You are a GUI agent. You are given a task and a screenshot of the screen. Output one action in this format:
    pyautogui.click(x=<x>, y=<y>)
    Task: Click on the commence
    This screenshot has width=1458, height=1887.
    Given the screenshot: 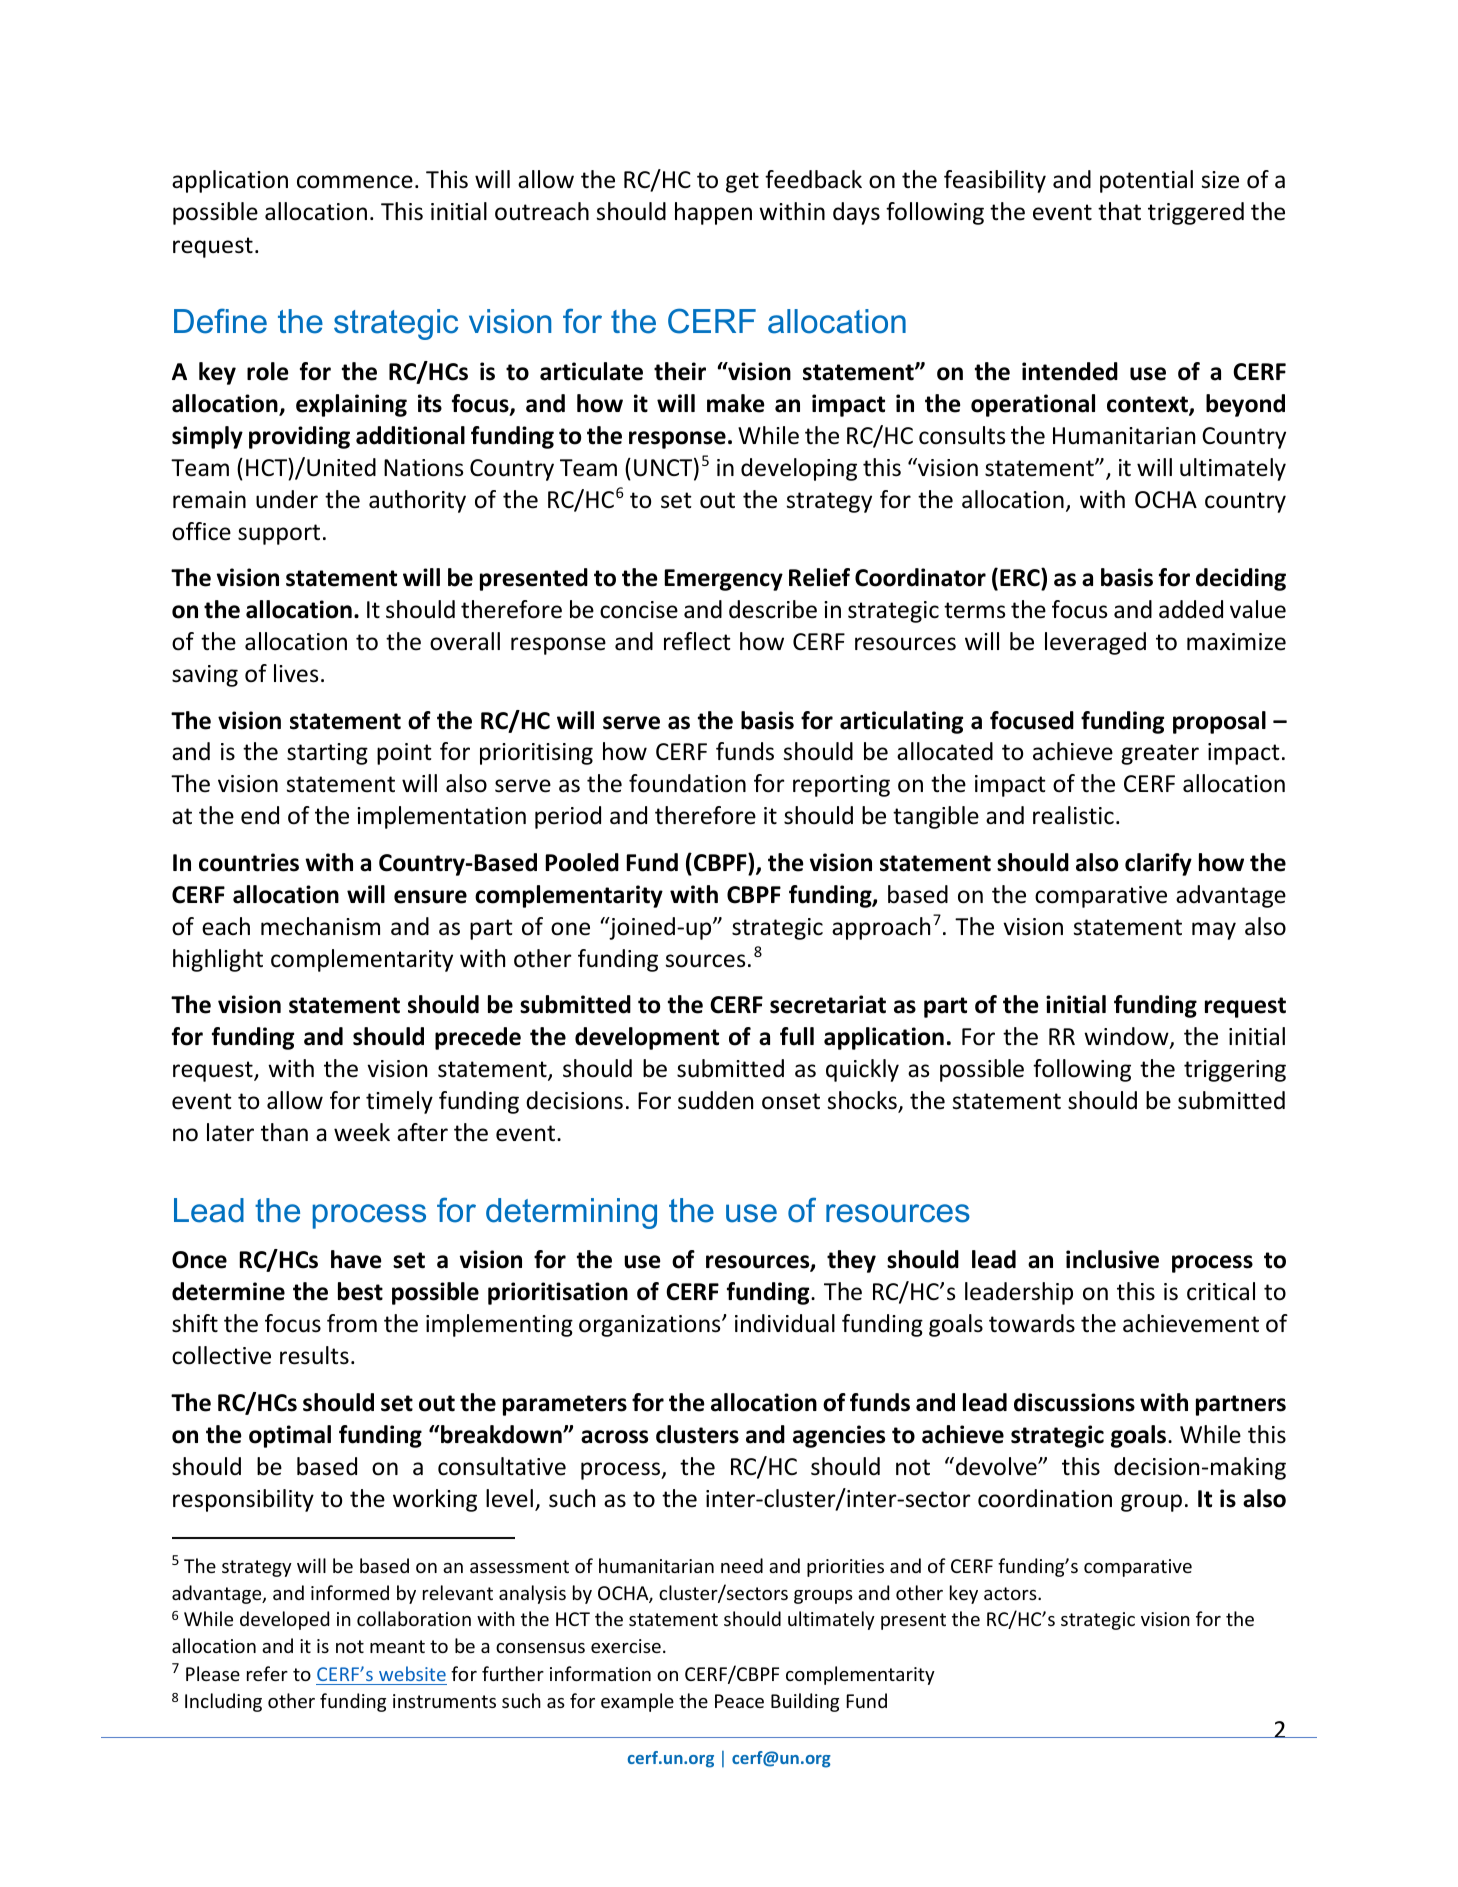 What is the action you would take?
    pyautogui.click(x=355, y=182)
